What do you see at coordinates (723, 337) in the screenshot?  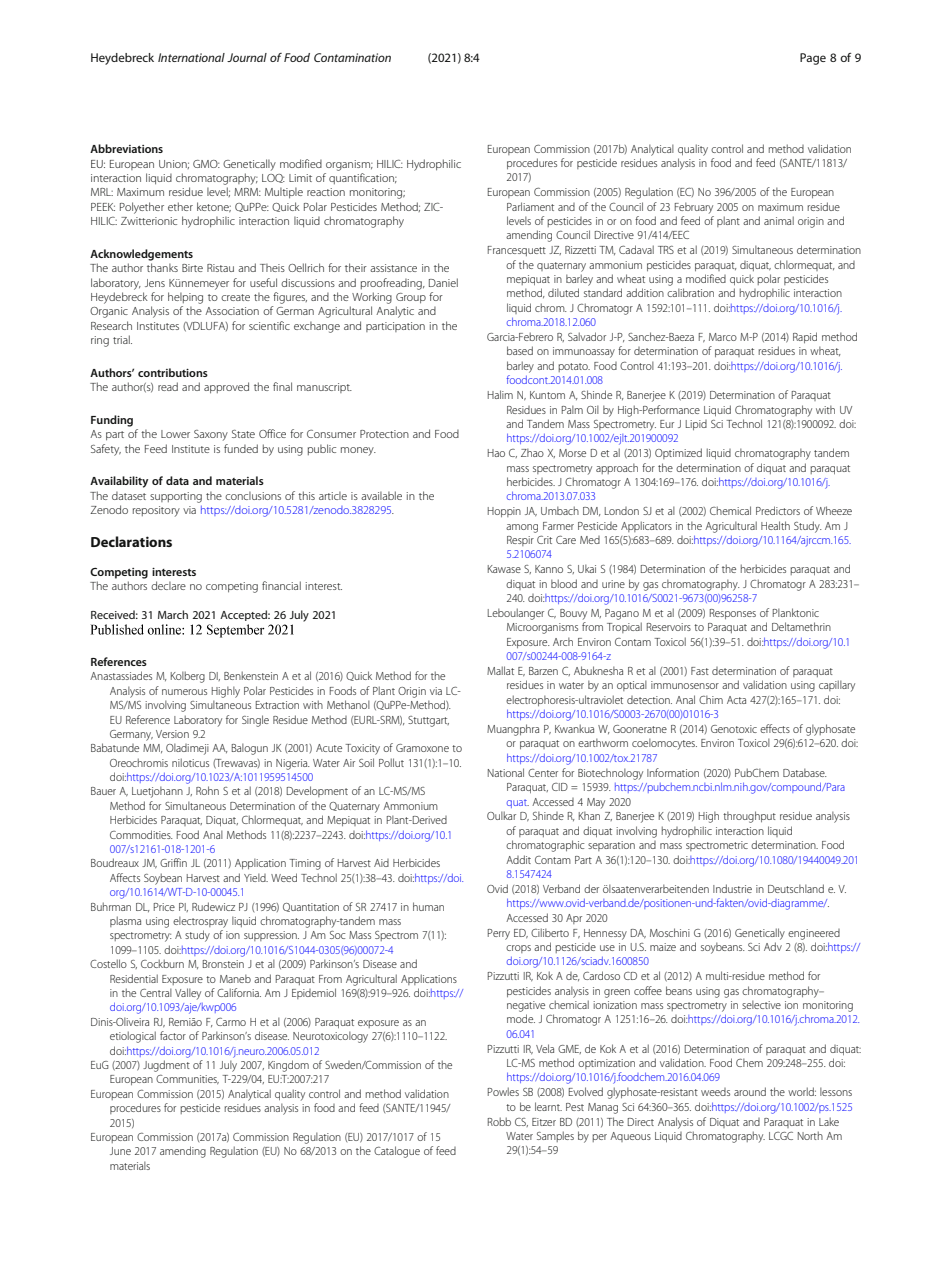 I see `Marco` at bounding box center [723, 337].
